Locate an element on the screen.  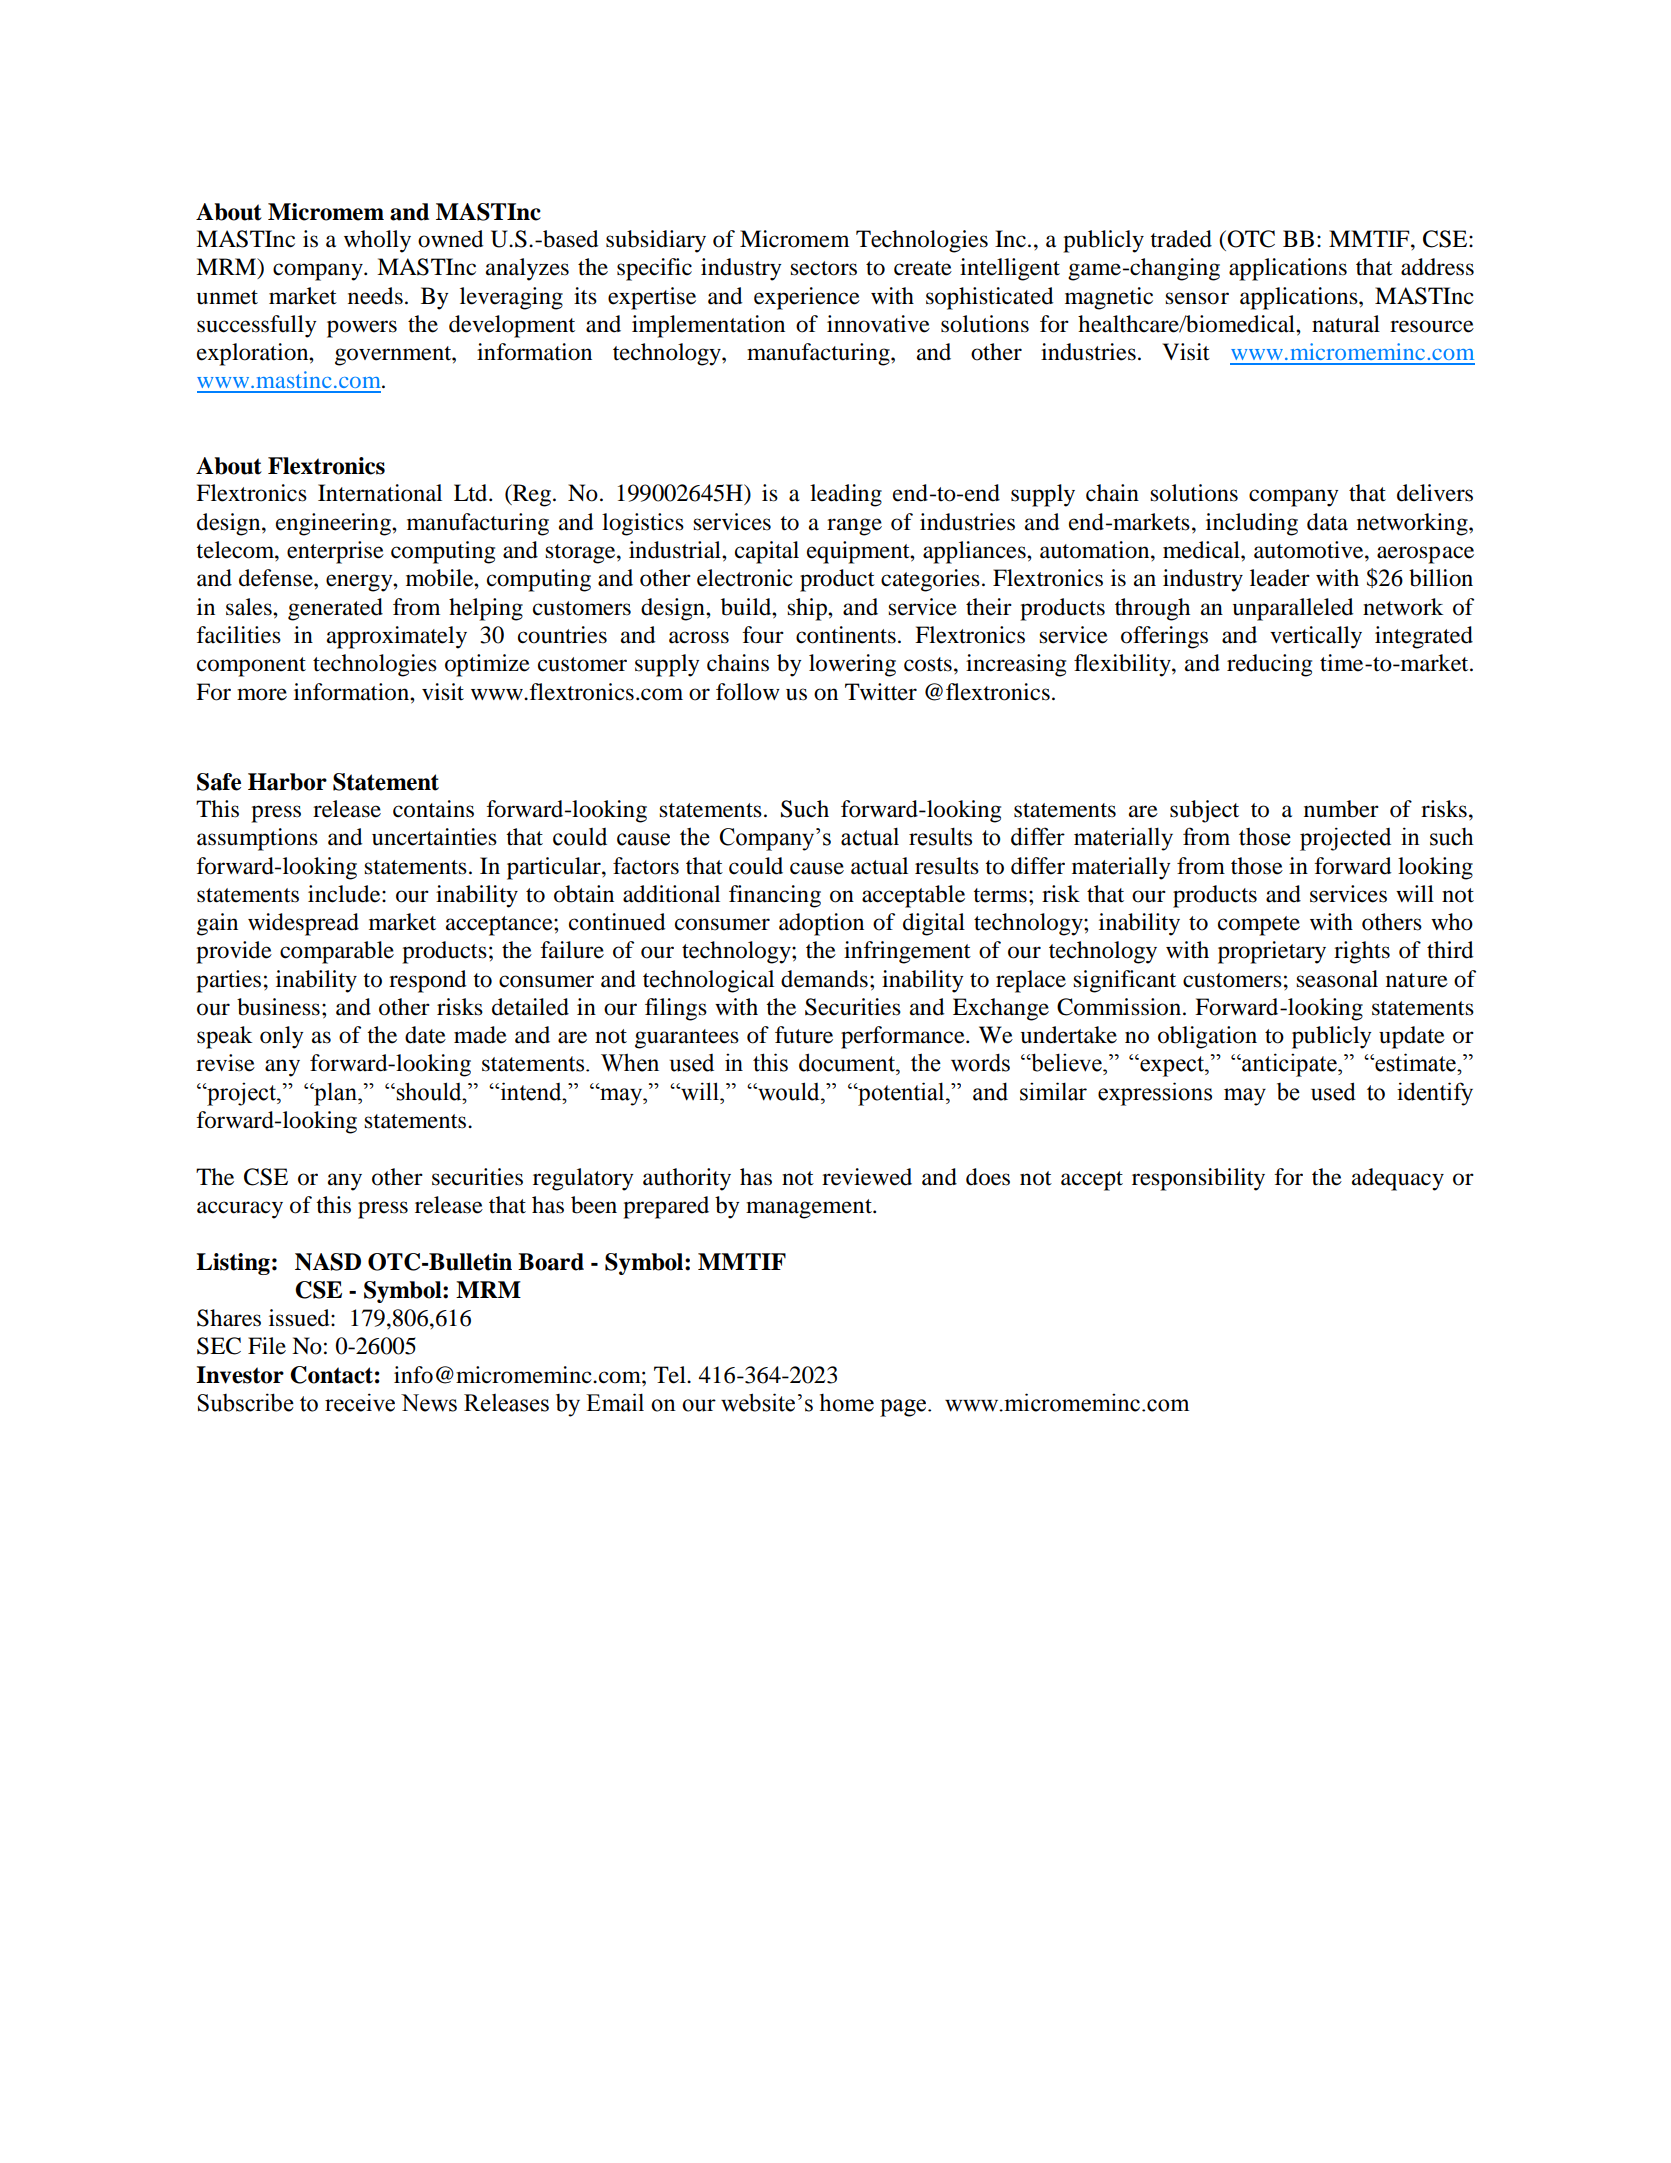
sectors is located at coordinates (823, 268).
